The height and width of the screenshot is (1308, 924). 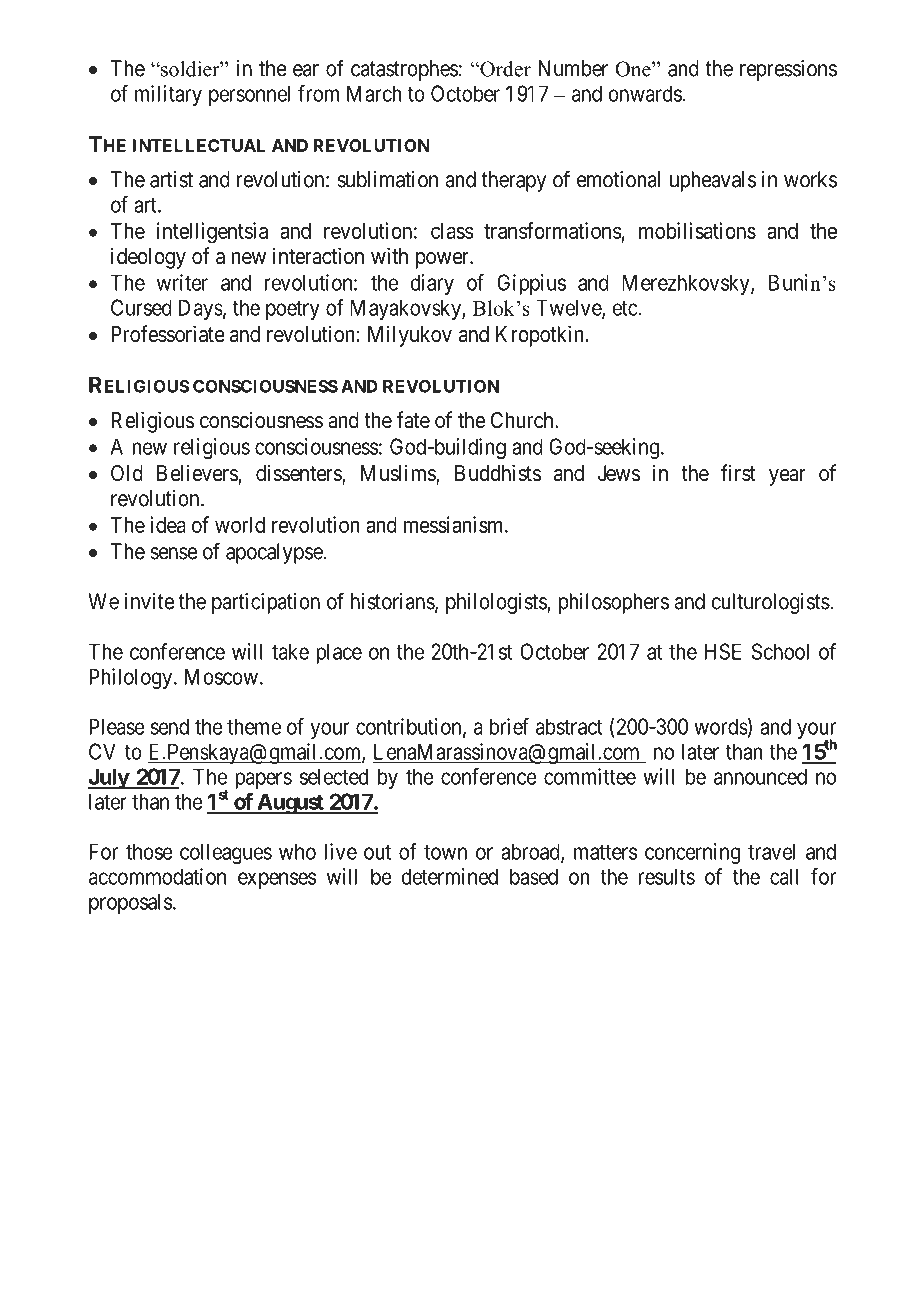 What do you see at coordinates (645, 93) in the screenshot?
I see `onwards` at bounding box center [645, 93].
